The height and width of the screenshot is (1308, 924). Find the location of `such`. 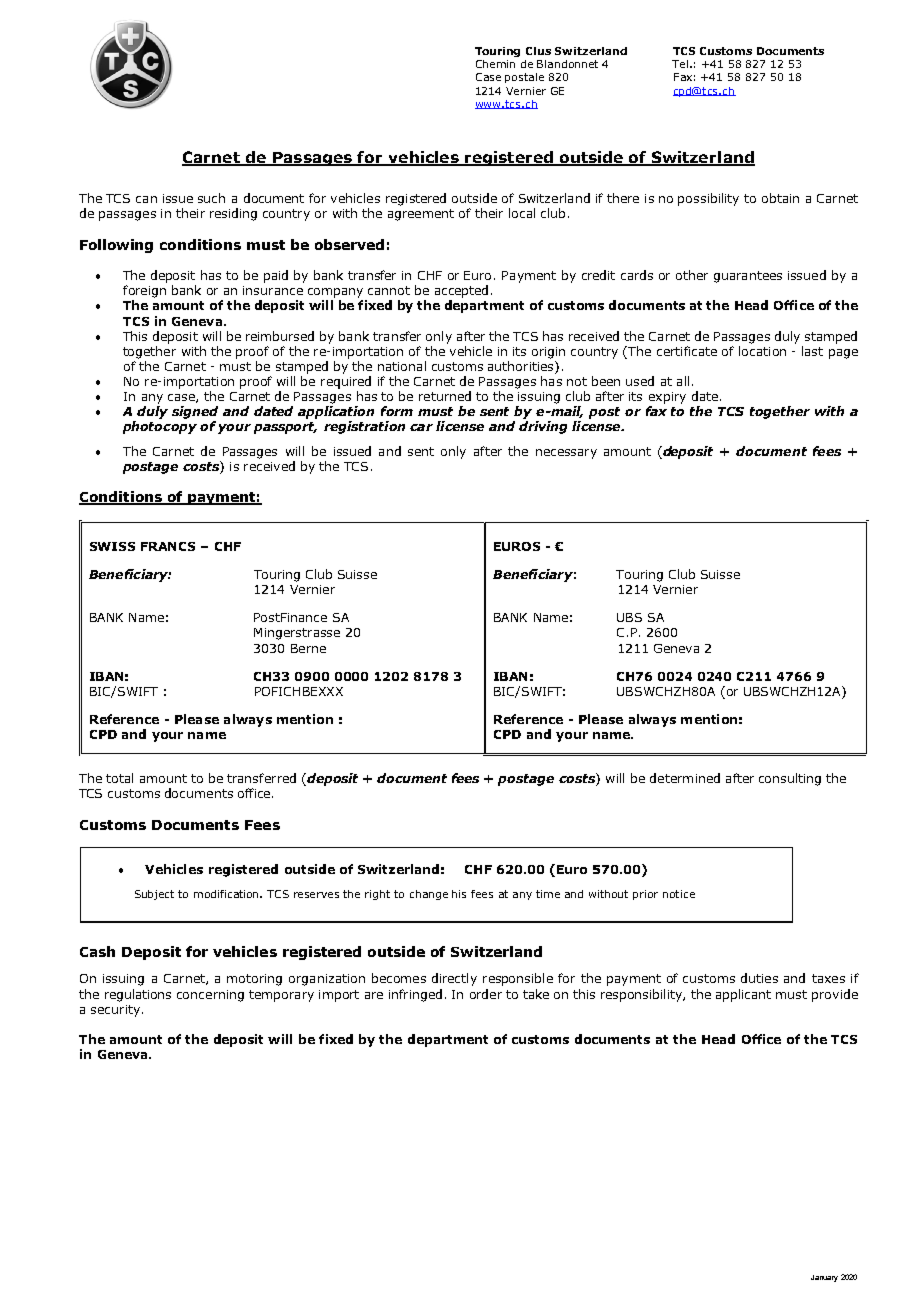

such is located at coordinates (211, 198).
